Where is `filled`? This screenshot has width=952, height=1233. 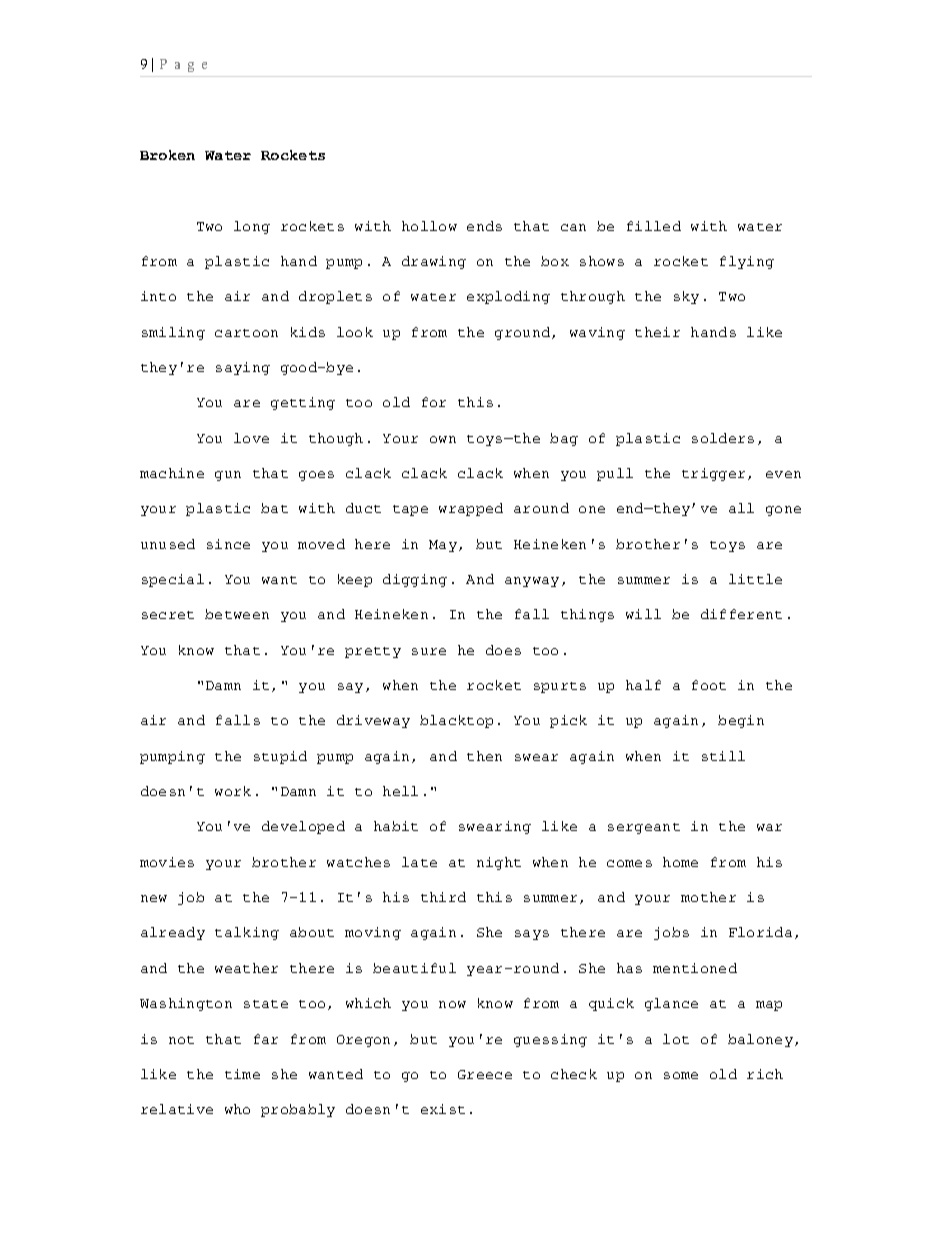 filled is located at coordinates (654, 226).
